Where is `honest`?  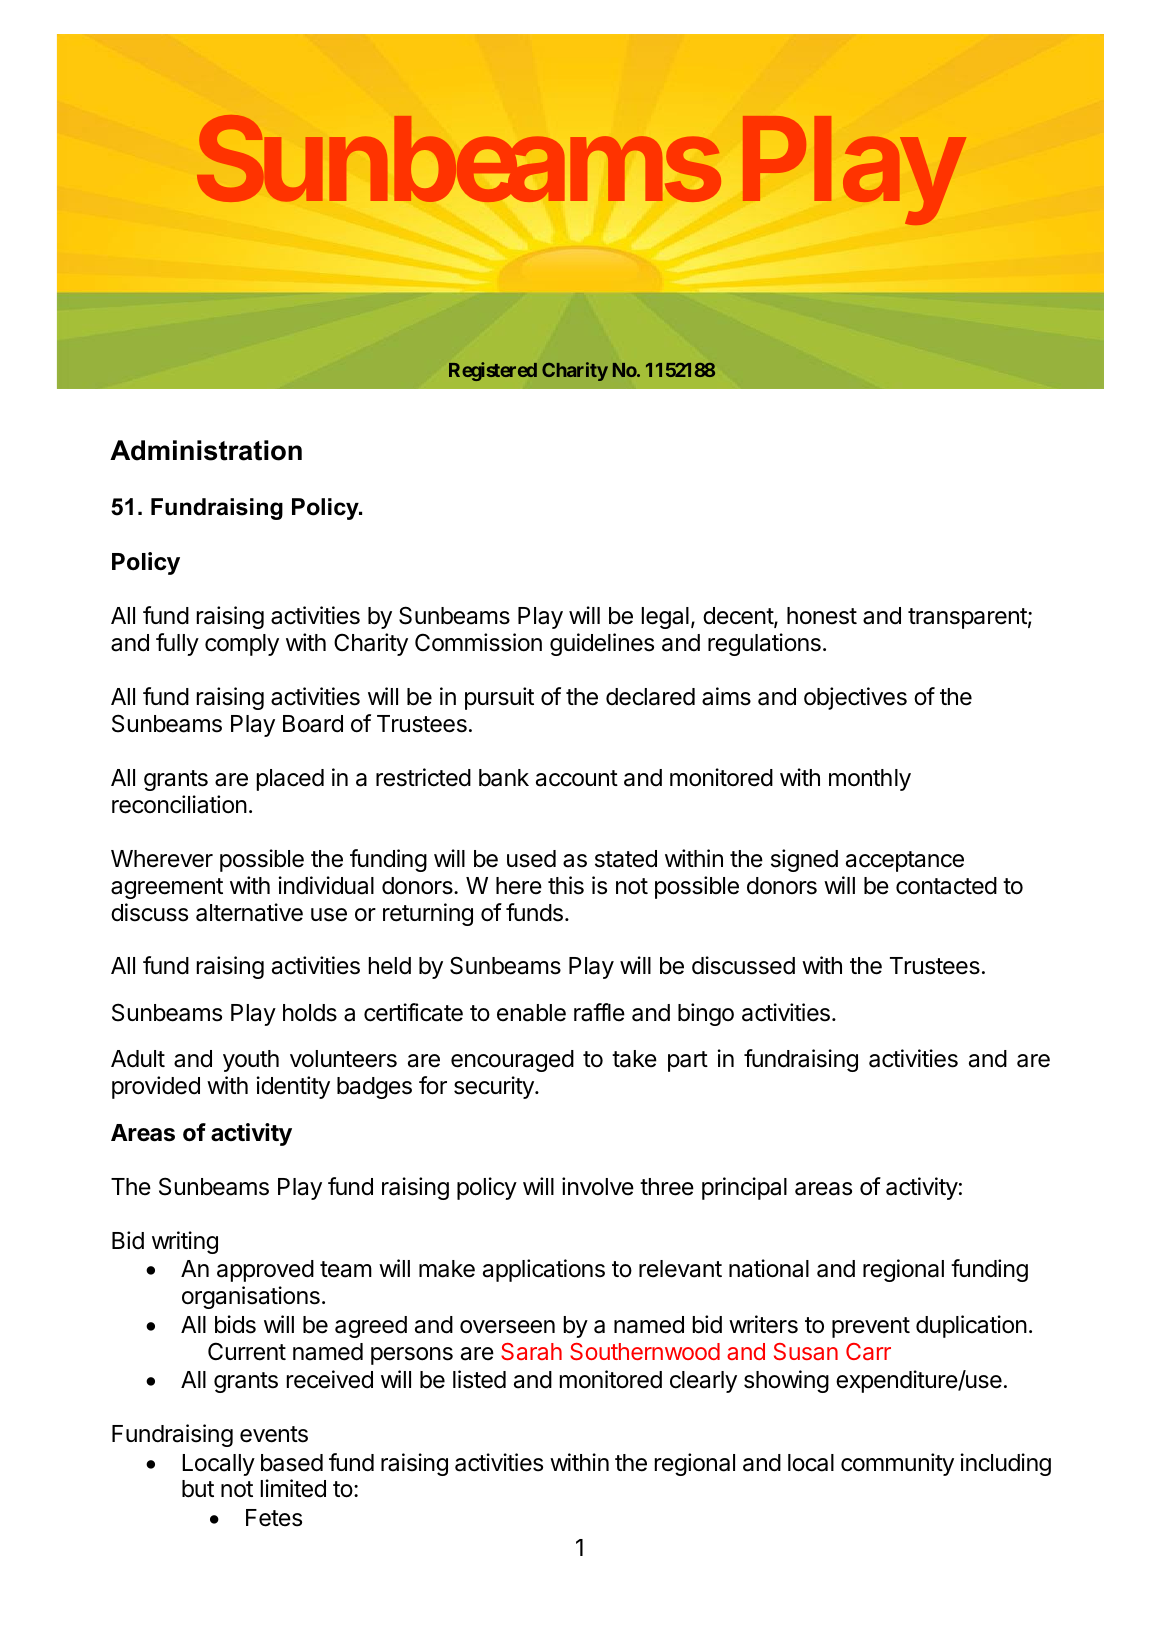
honest is located at coordinates (822, 616).
